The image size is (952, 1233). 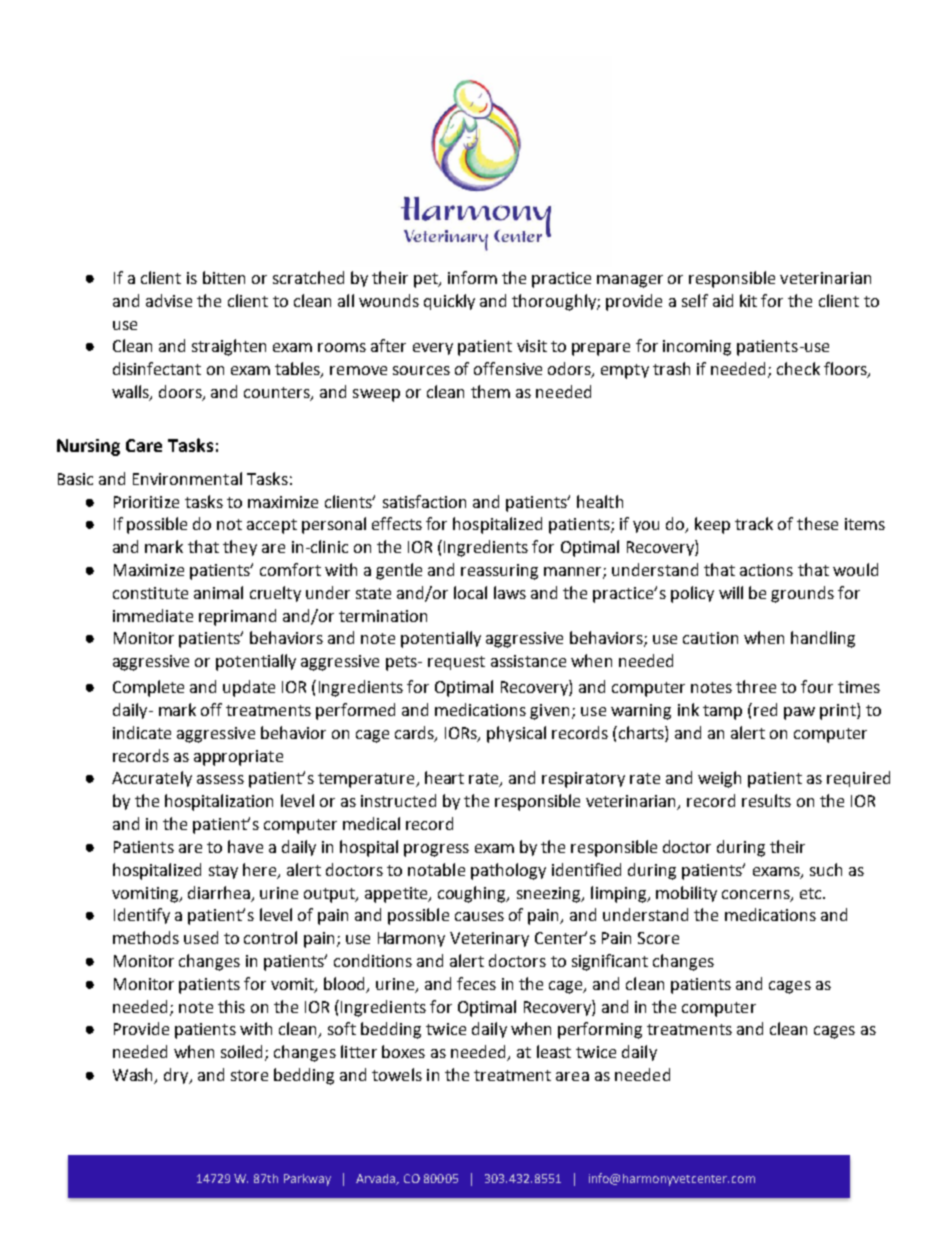 What do you see at coordinates (169, 300) in the screenshot?
I see `advise` at bounding box center [169, 300].
